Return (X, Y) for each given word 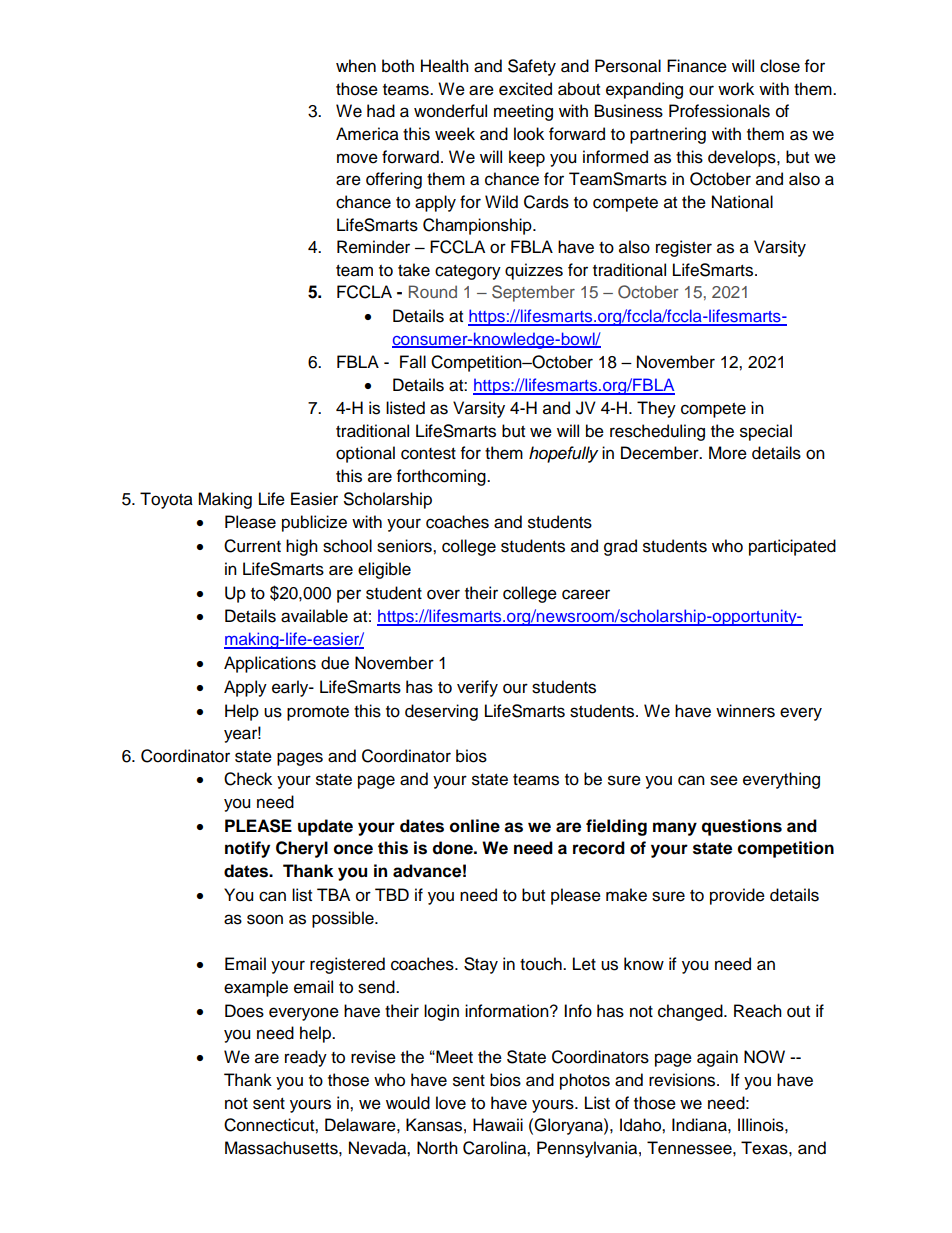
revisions (683, 1080)
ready (306, 1058)
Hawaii (498, 1125)
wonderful (450, 111)
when (356, 66)
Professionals (719, 111)
